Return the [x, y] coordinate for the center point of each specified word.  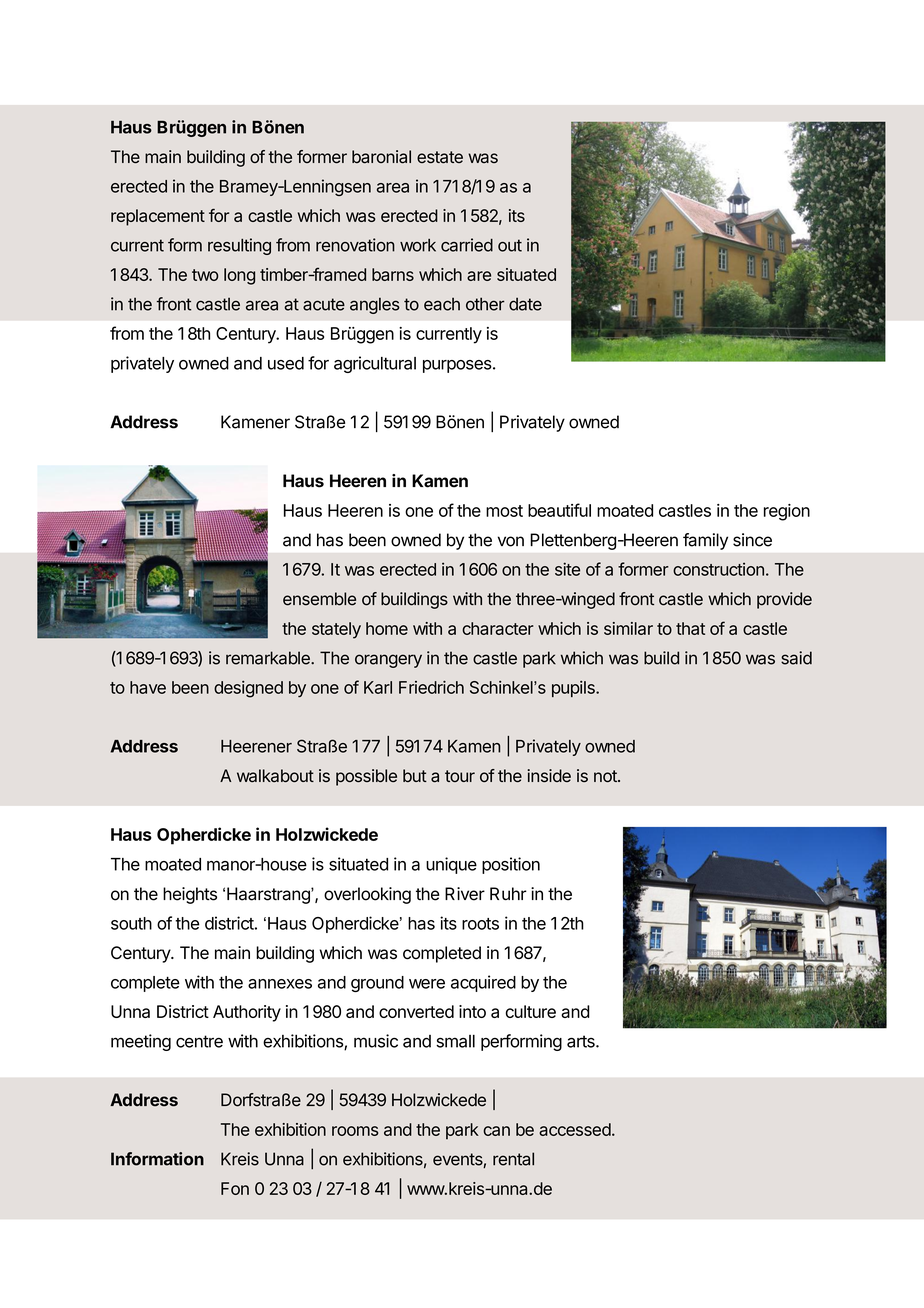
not [606, 776]
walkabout [275, 776]
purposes [457, 366]
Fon [235, 1188]
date [525, 304]
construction [718, 569]
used [286, 363]
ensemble [319, 599]
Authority [247, 1013]
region [787, 512]
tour [460, 776]
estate [440, 157]
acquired [483, 983]
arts [582, 1041]
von [511, 541]
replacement [158, 217]
